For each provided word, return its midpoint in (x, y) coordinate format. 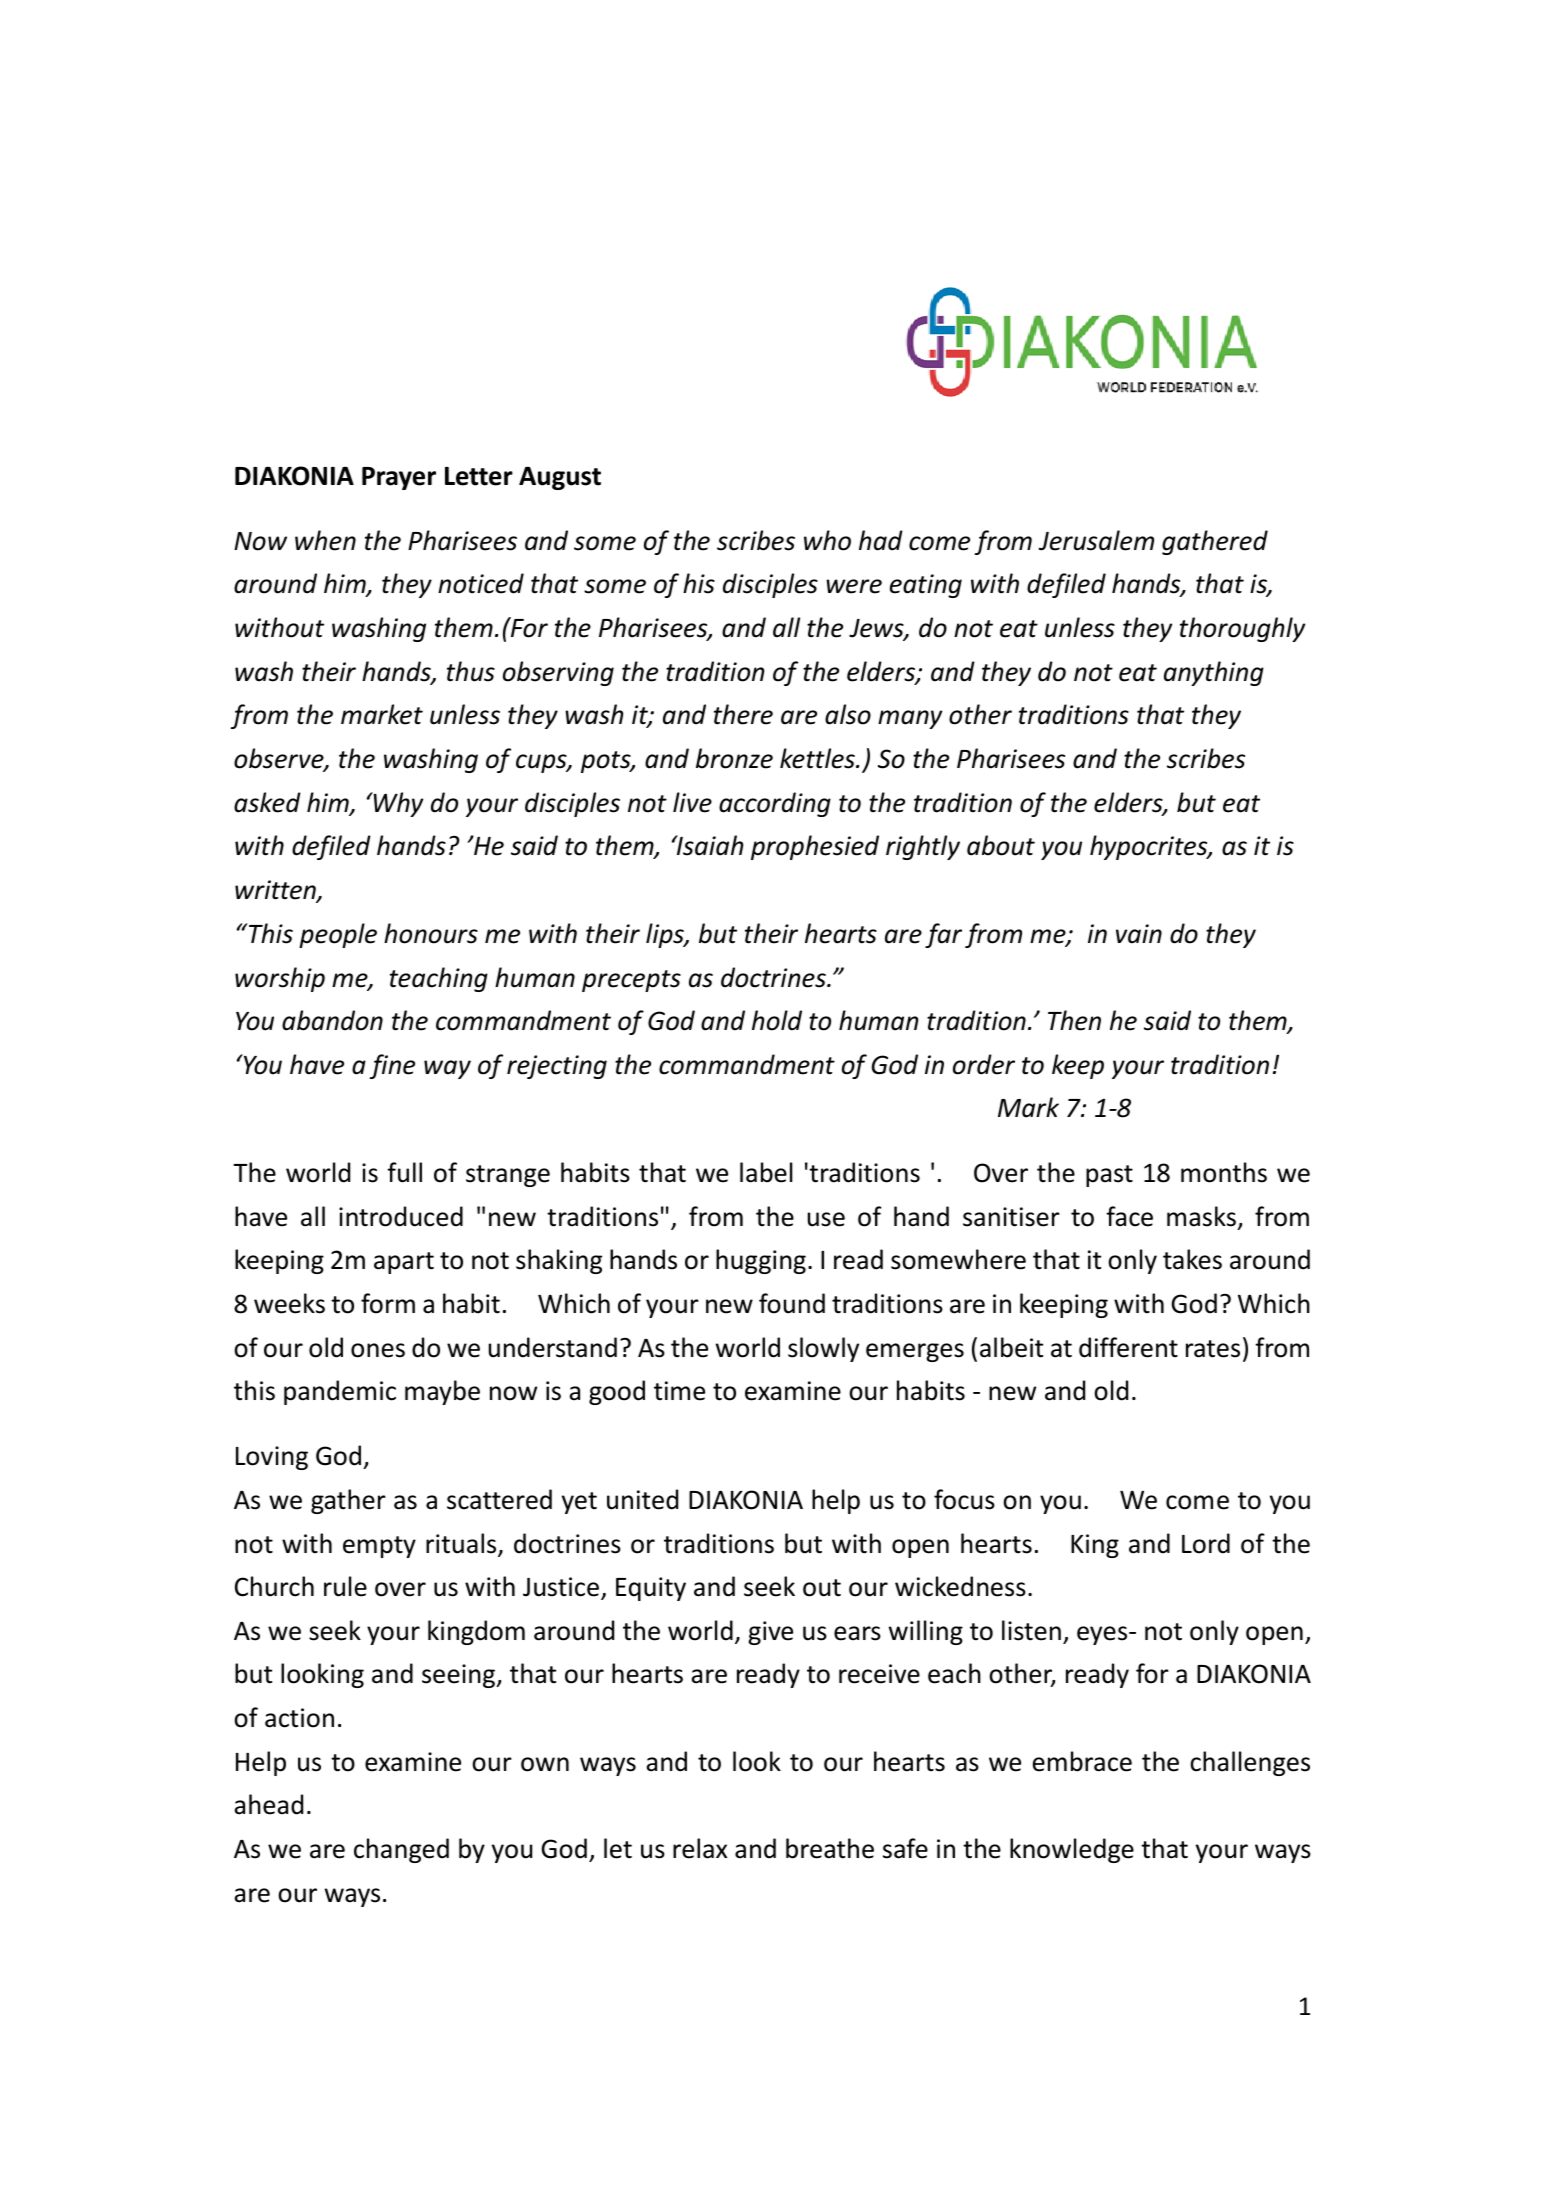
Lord (1206, 1543)
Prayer (399, 478)
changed (401, 1850)
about (1001, 845)
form (388, 1303)
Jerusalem (1096, 540)
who (827, 540)
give (770, 1633)
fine (392, 1066)
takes (1192, 1259)
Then (1074, 1020)
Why (397, 804)
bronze (734, 758)
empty (379, 1547)
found (792, 1303)
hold (777, 1020)
